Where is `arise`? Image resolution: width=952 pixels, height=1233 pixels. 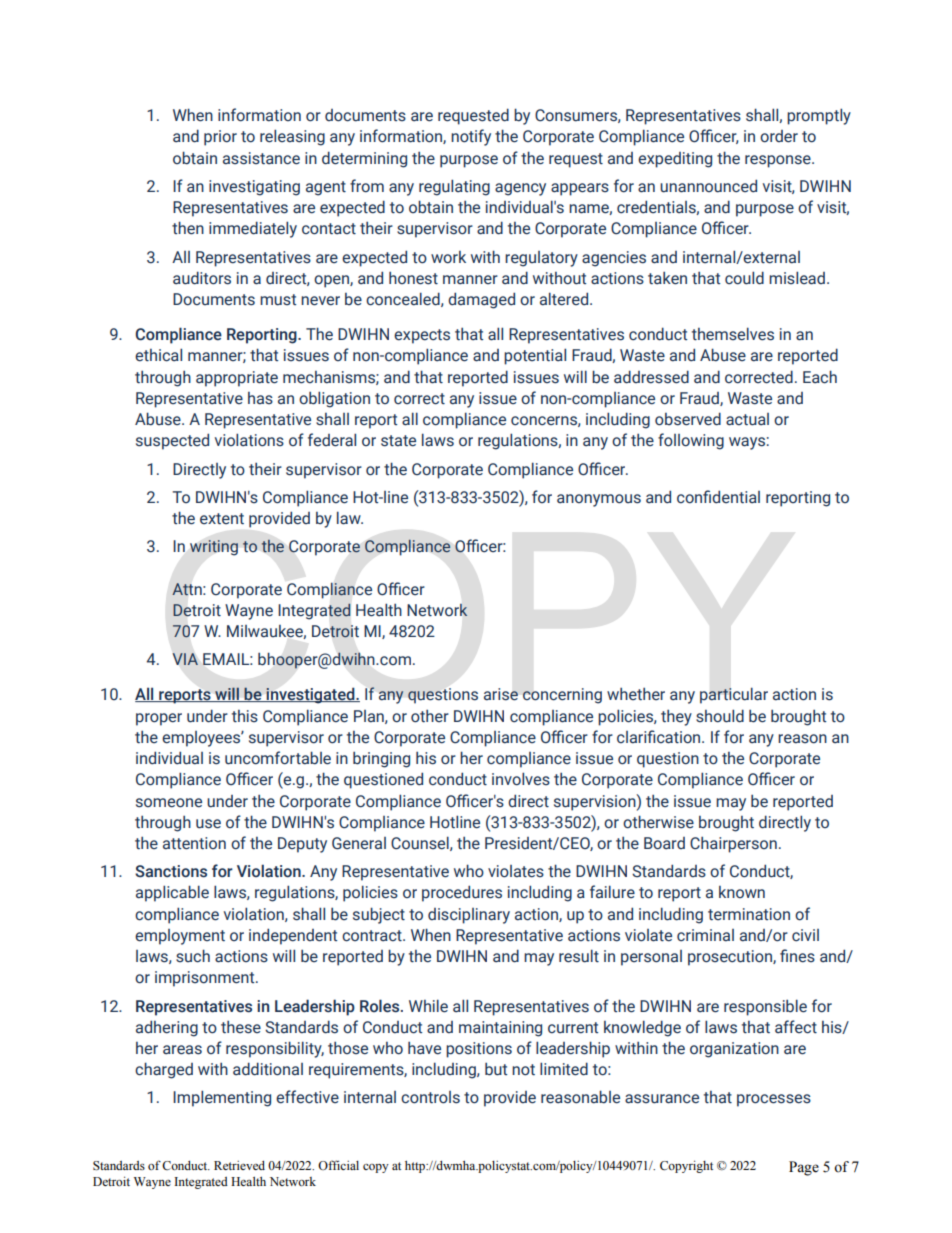 arise is located at coordinates (501, 694).
